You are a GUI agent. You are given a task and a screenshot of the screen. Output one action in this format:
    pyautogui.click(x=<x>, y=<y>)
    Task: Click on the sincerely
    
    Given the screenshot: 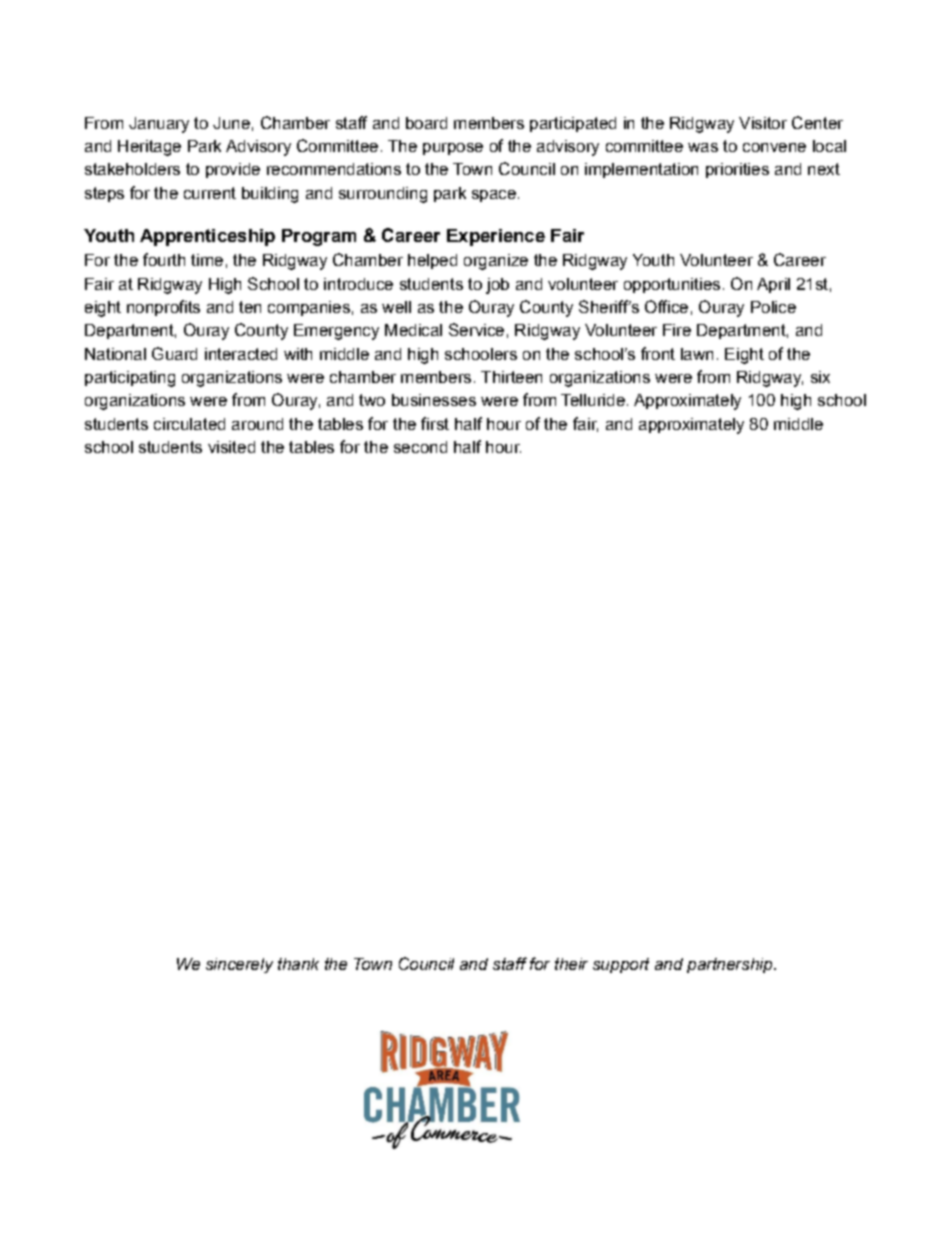 What is the action you would take?
    pyautogui.click(x=239, y=965)
